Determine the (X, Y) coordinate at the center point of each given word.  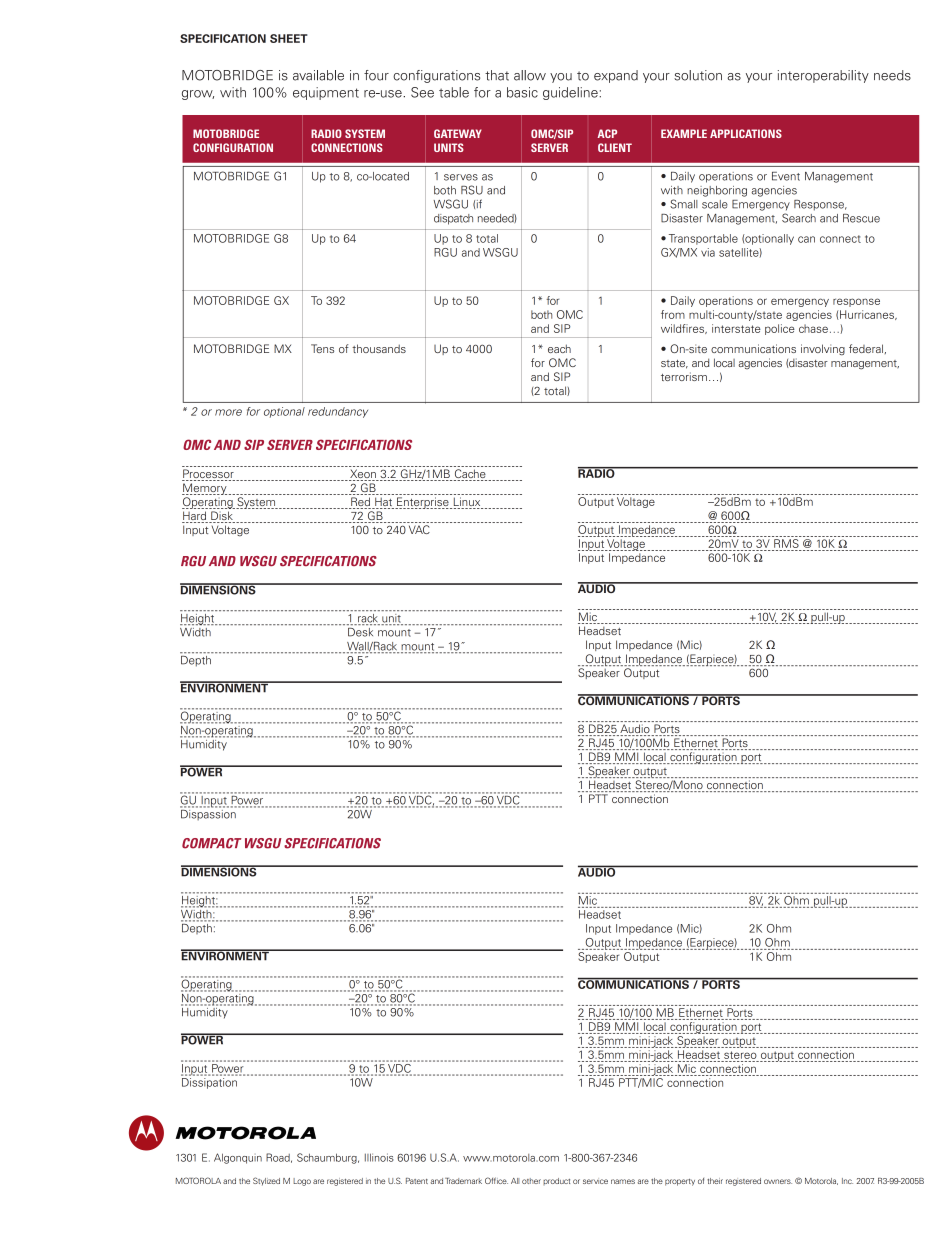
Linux (467, 503)
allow (530, 75)
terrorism (684, 376)
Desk (360, 632)
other (531, 1181)
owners (778, 1181)
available (318, 75)
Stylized (266, 1181)
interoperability (823, 76)
